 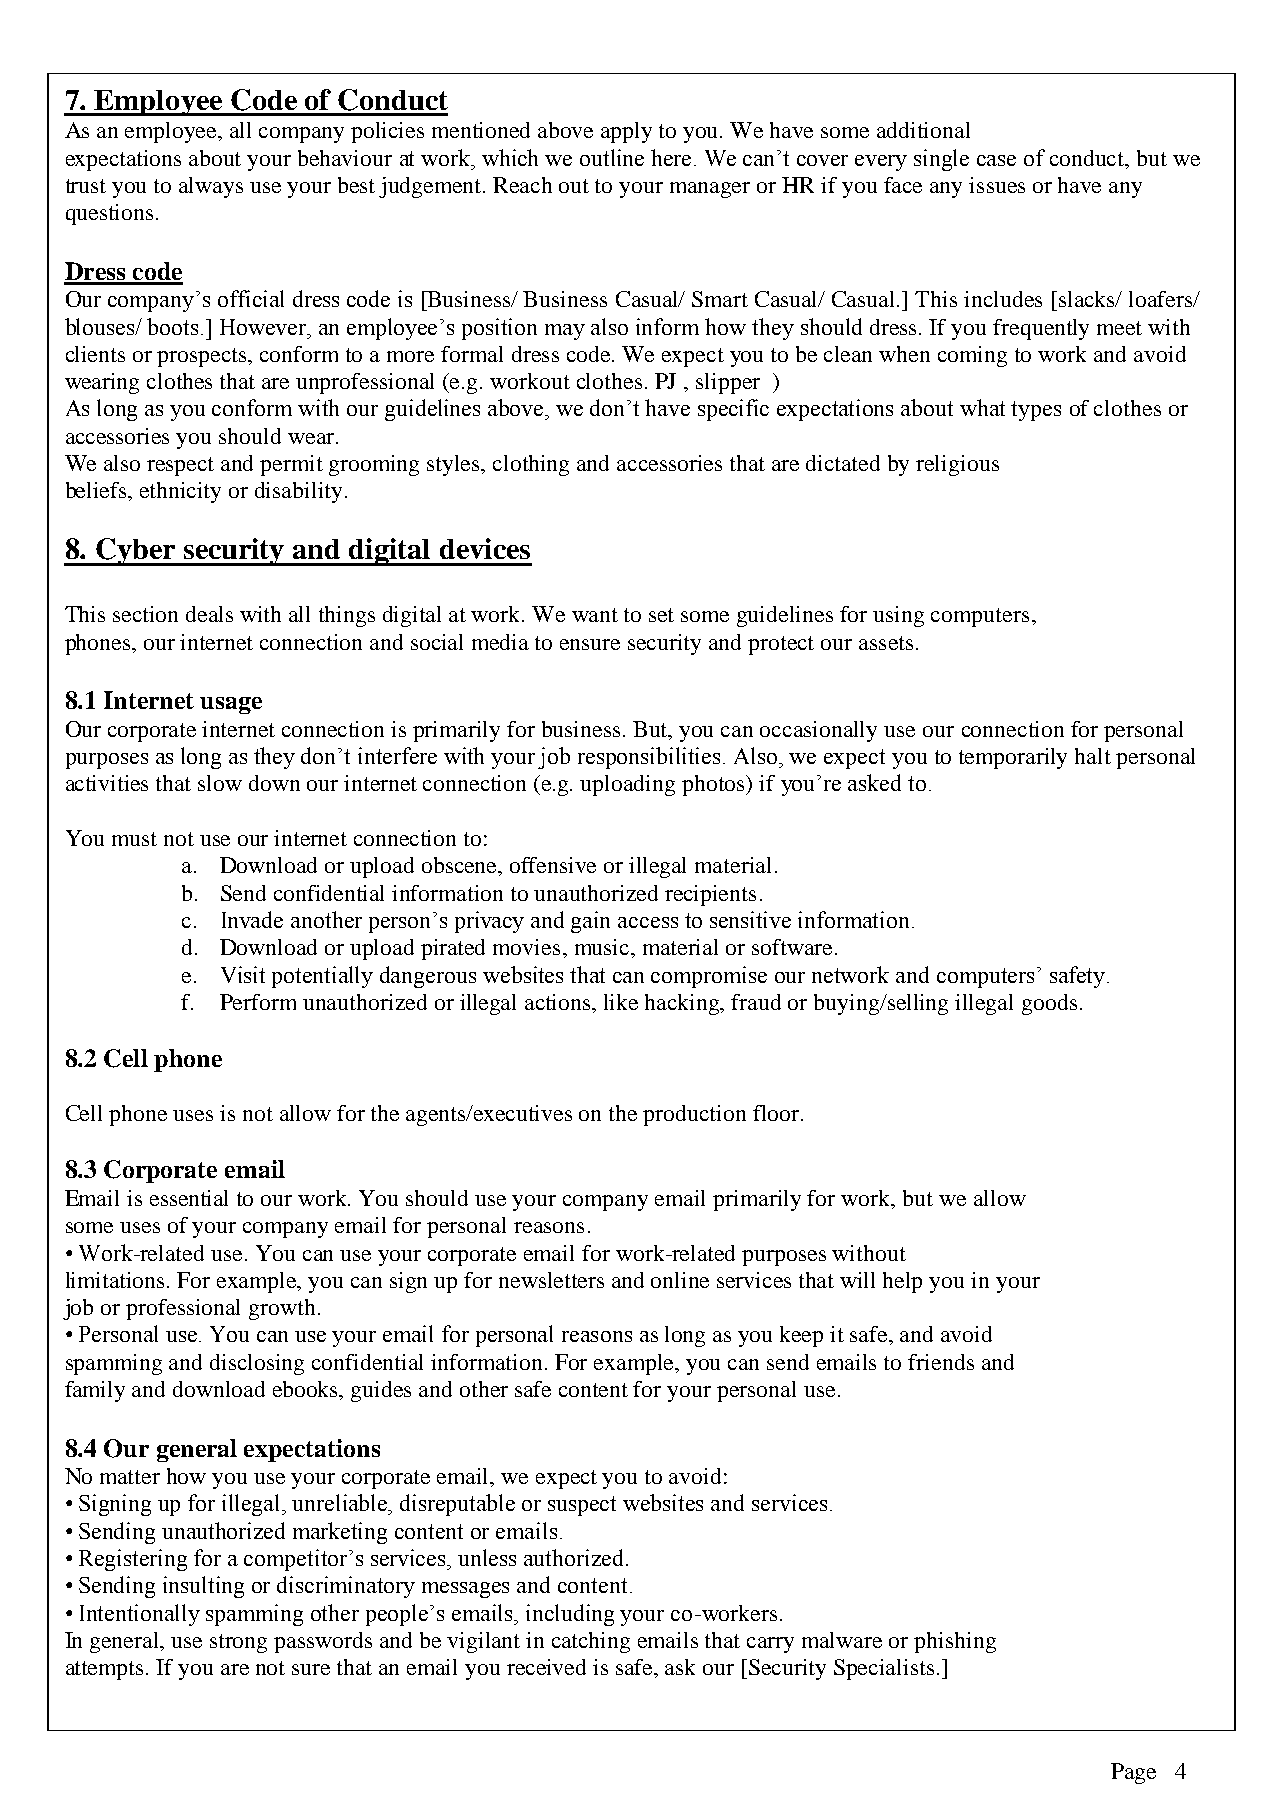 I want to click on deals, so click(x=209, y=614).
